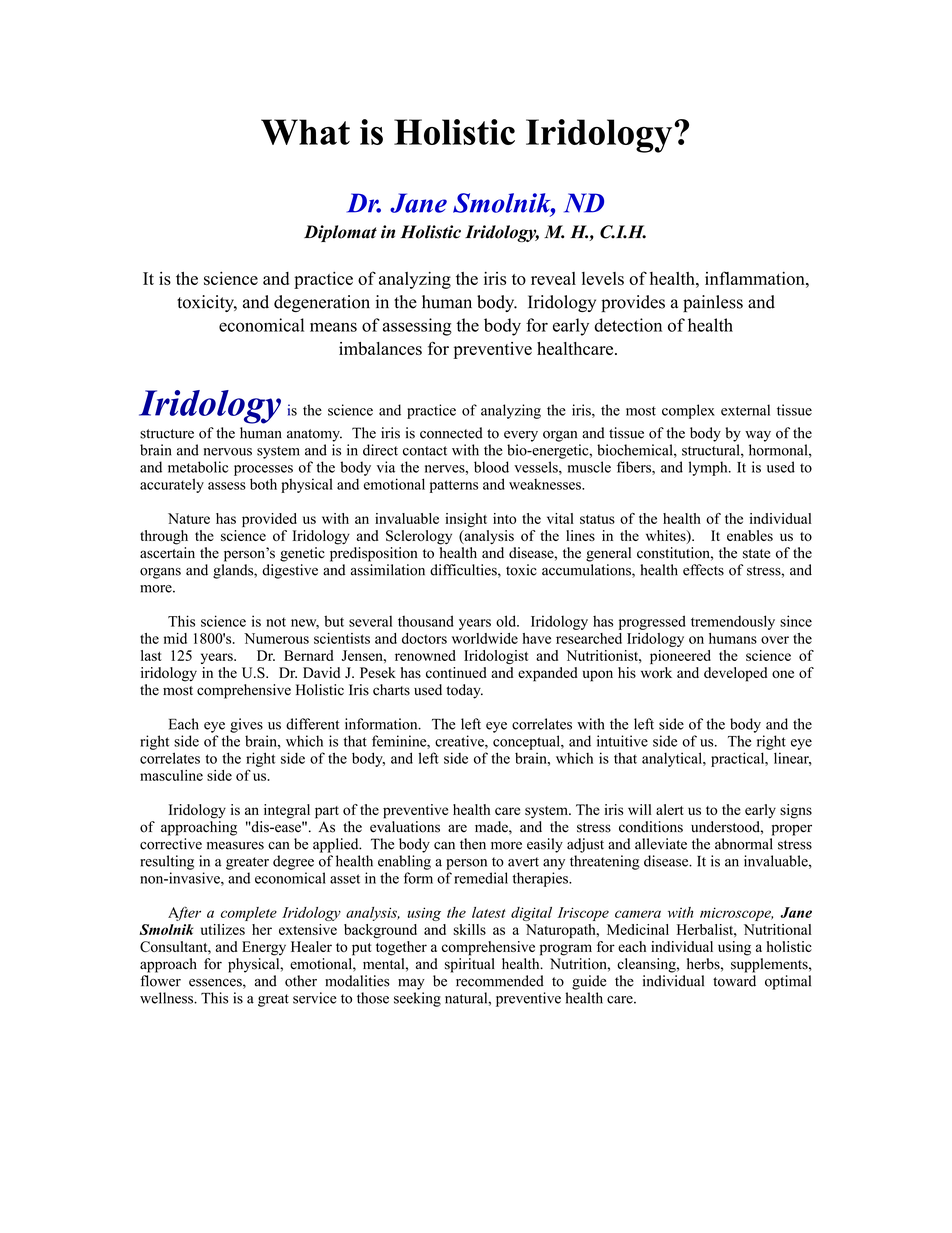  I want to click on What, so click(305, 132).
